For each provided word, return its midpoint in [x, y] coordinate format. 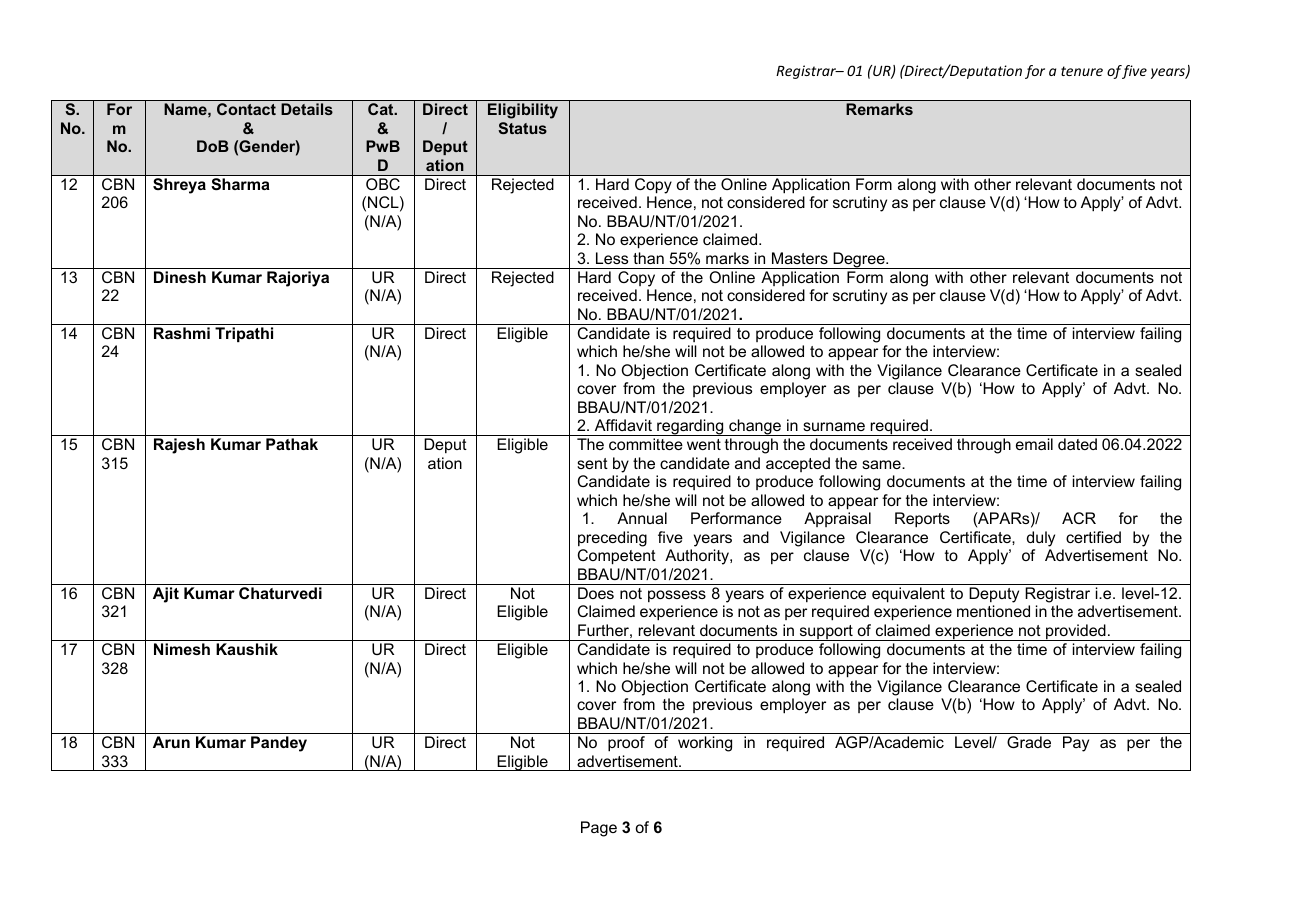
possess [677, 596]
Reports [922, 520]
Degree [859, 260]
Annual [642, 518]
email [1034, 444]
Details [307, 109]
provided [1076, 632]
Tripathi [244, 334]
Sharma [240, 184]
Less [612, 258]
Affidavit [623, 425]
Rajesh [179, 446]
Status [522, 128]
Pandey [279, 744]
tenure [1082, 71]
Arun [171, 742]
